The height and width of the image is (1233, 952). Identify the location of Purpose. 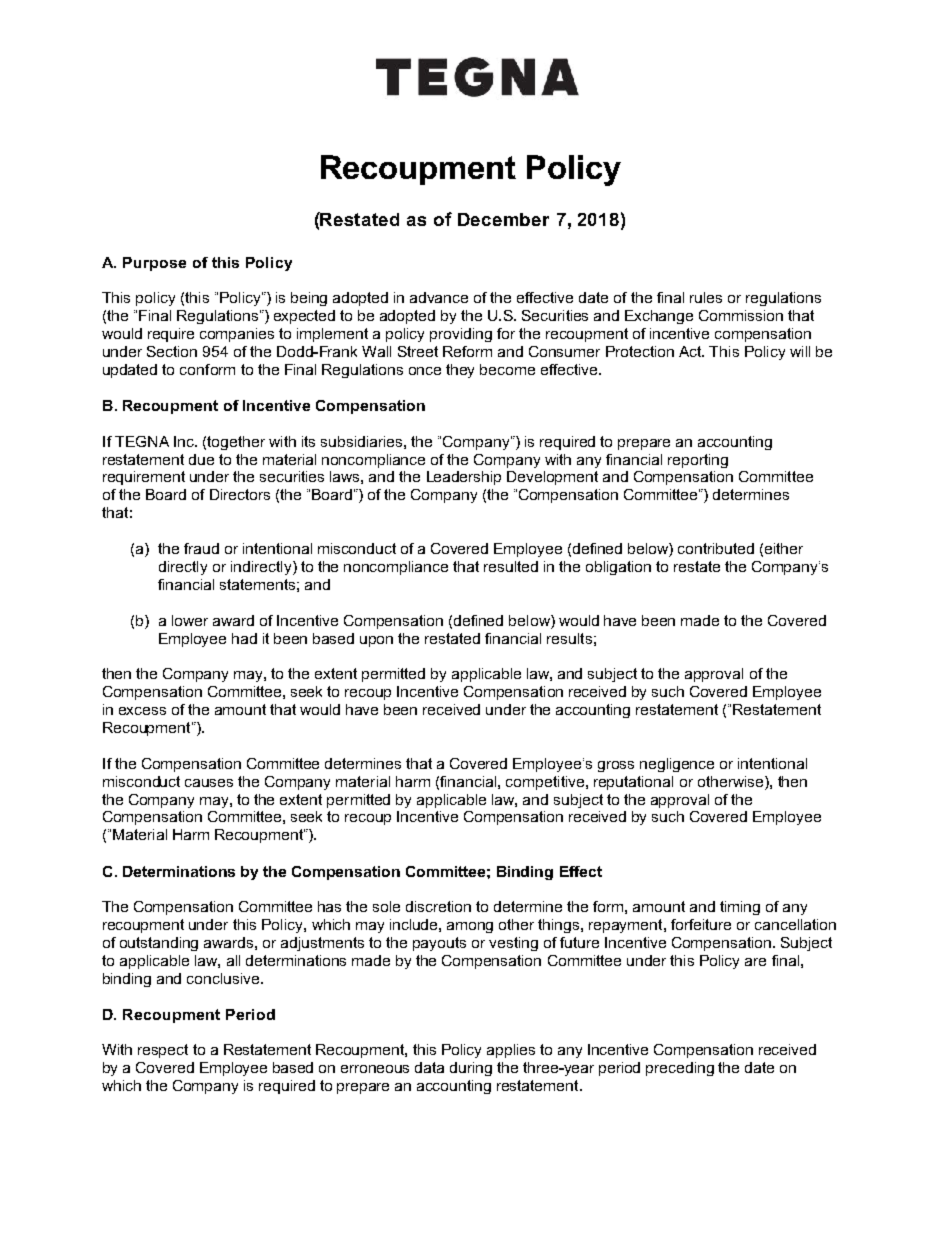
(154, 264).
